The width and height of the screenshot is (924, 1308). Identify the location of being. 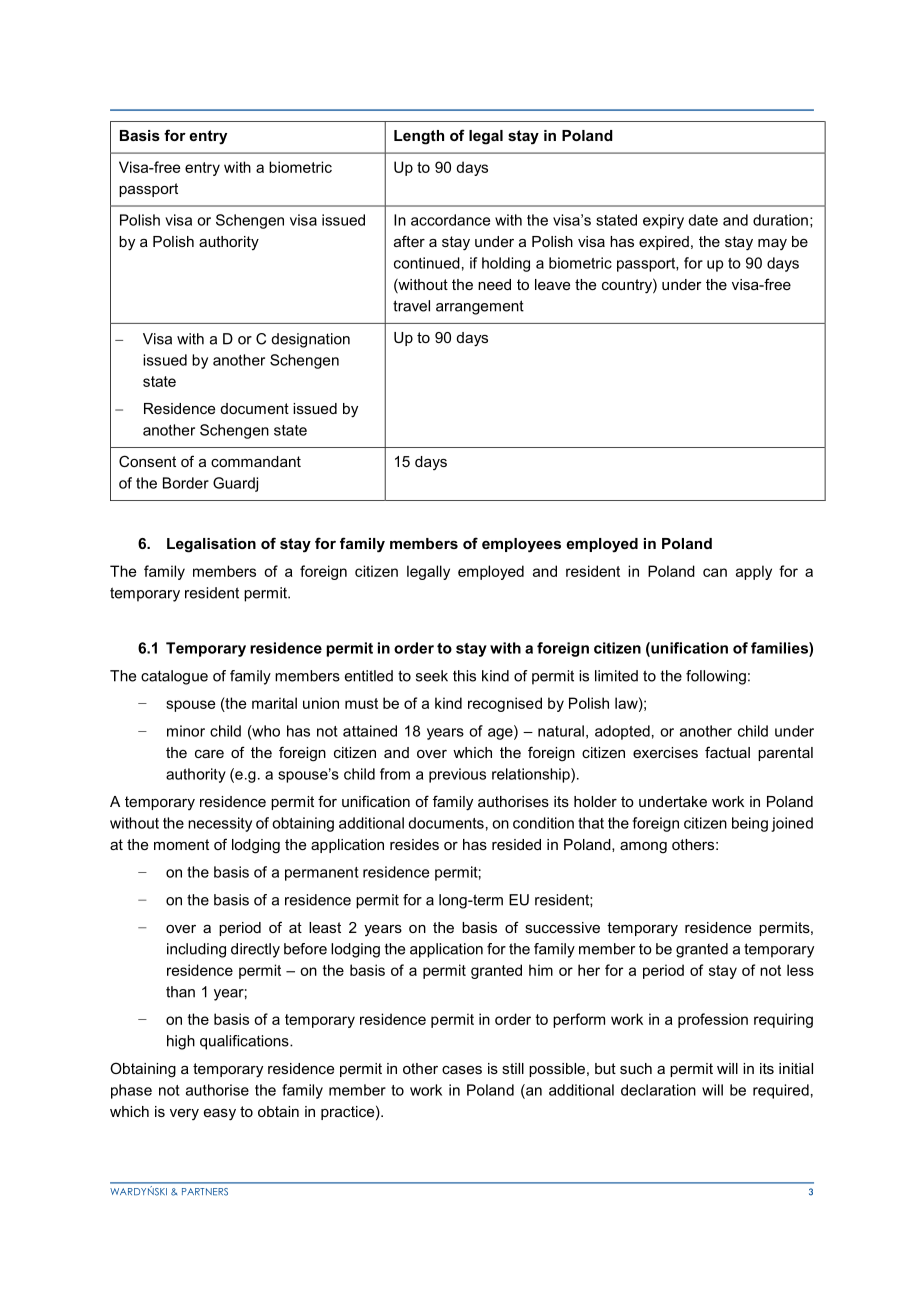
(750, 824).
